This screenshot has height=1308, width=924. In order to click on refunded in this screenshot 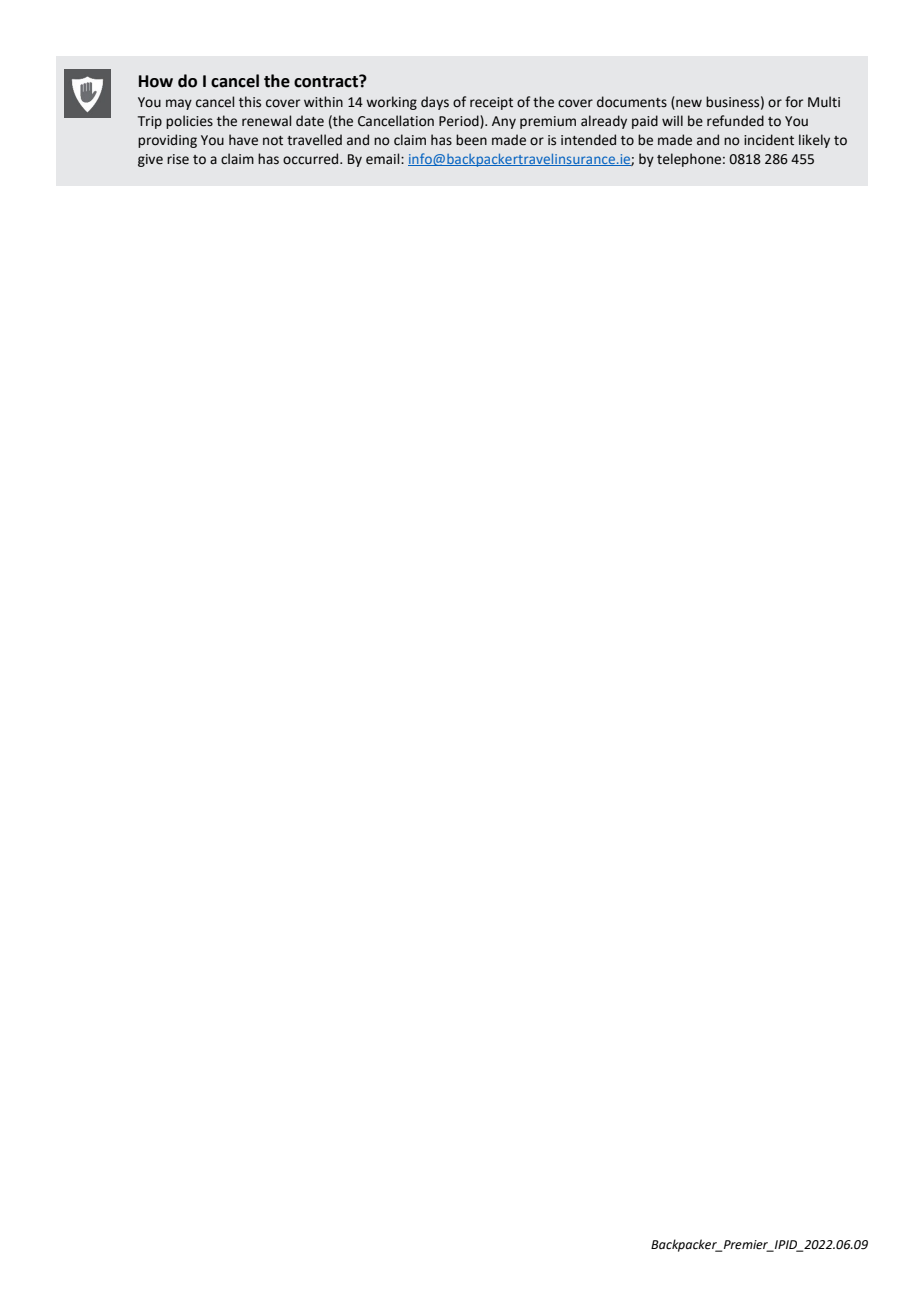, I will do `click(735, 121)`.
